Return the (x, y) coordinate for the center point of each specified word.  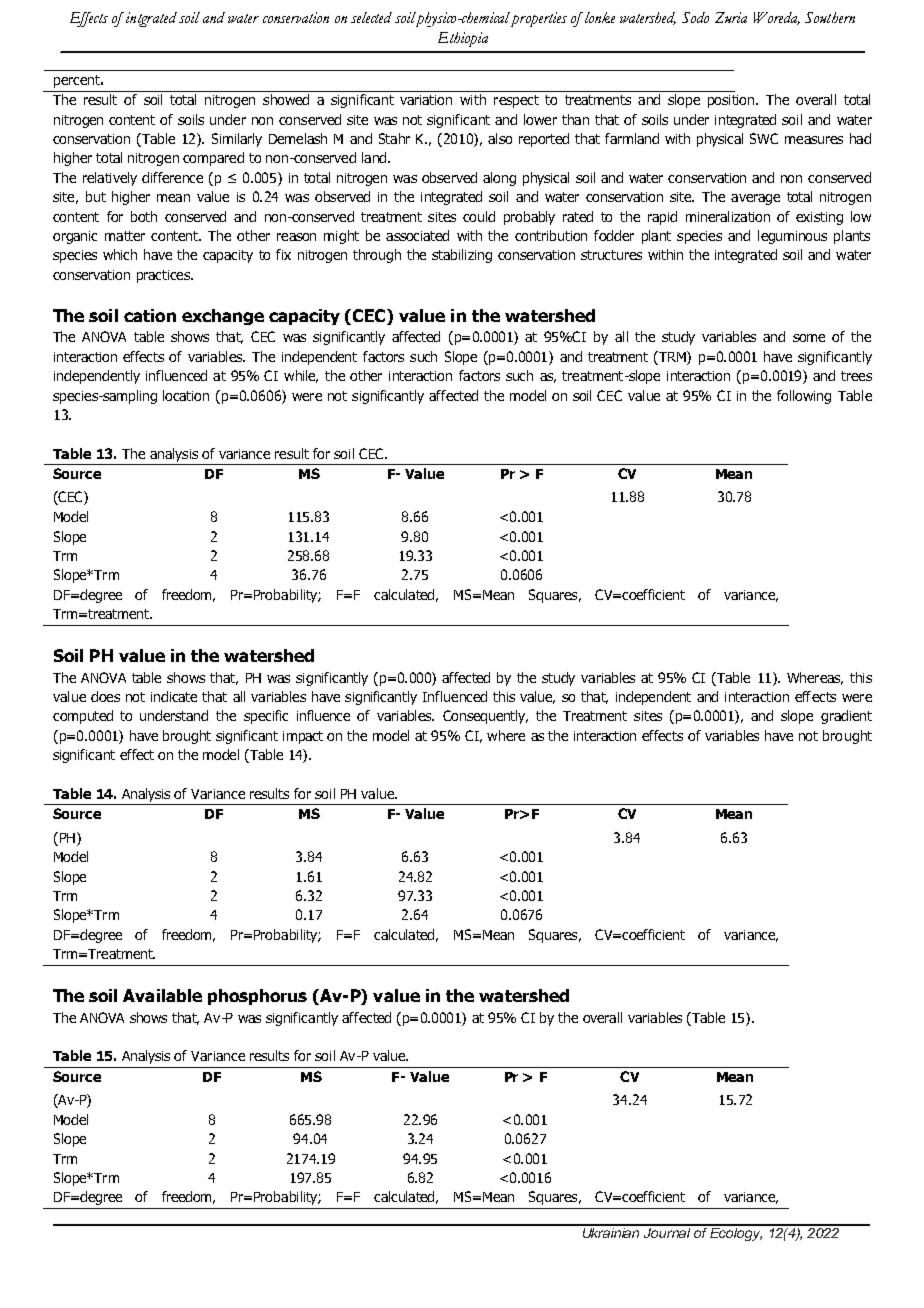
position (732, 101)
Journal (667, 1231)
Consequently (485, 717)
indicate (174, 696)
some (809, 338)
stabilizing (462, 256)
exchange (223, 317)
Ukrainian (611, 1231)
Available (162, 995)
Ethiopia (463, 39)
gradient (846, 717)
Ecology (736, 1233)
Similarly (237, 140)
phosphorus (257, 997)
